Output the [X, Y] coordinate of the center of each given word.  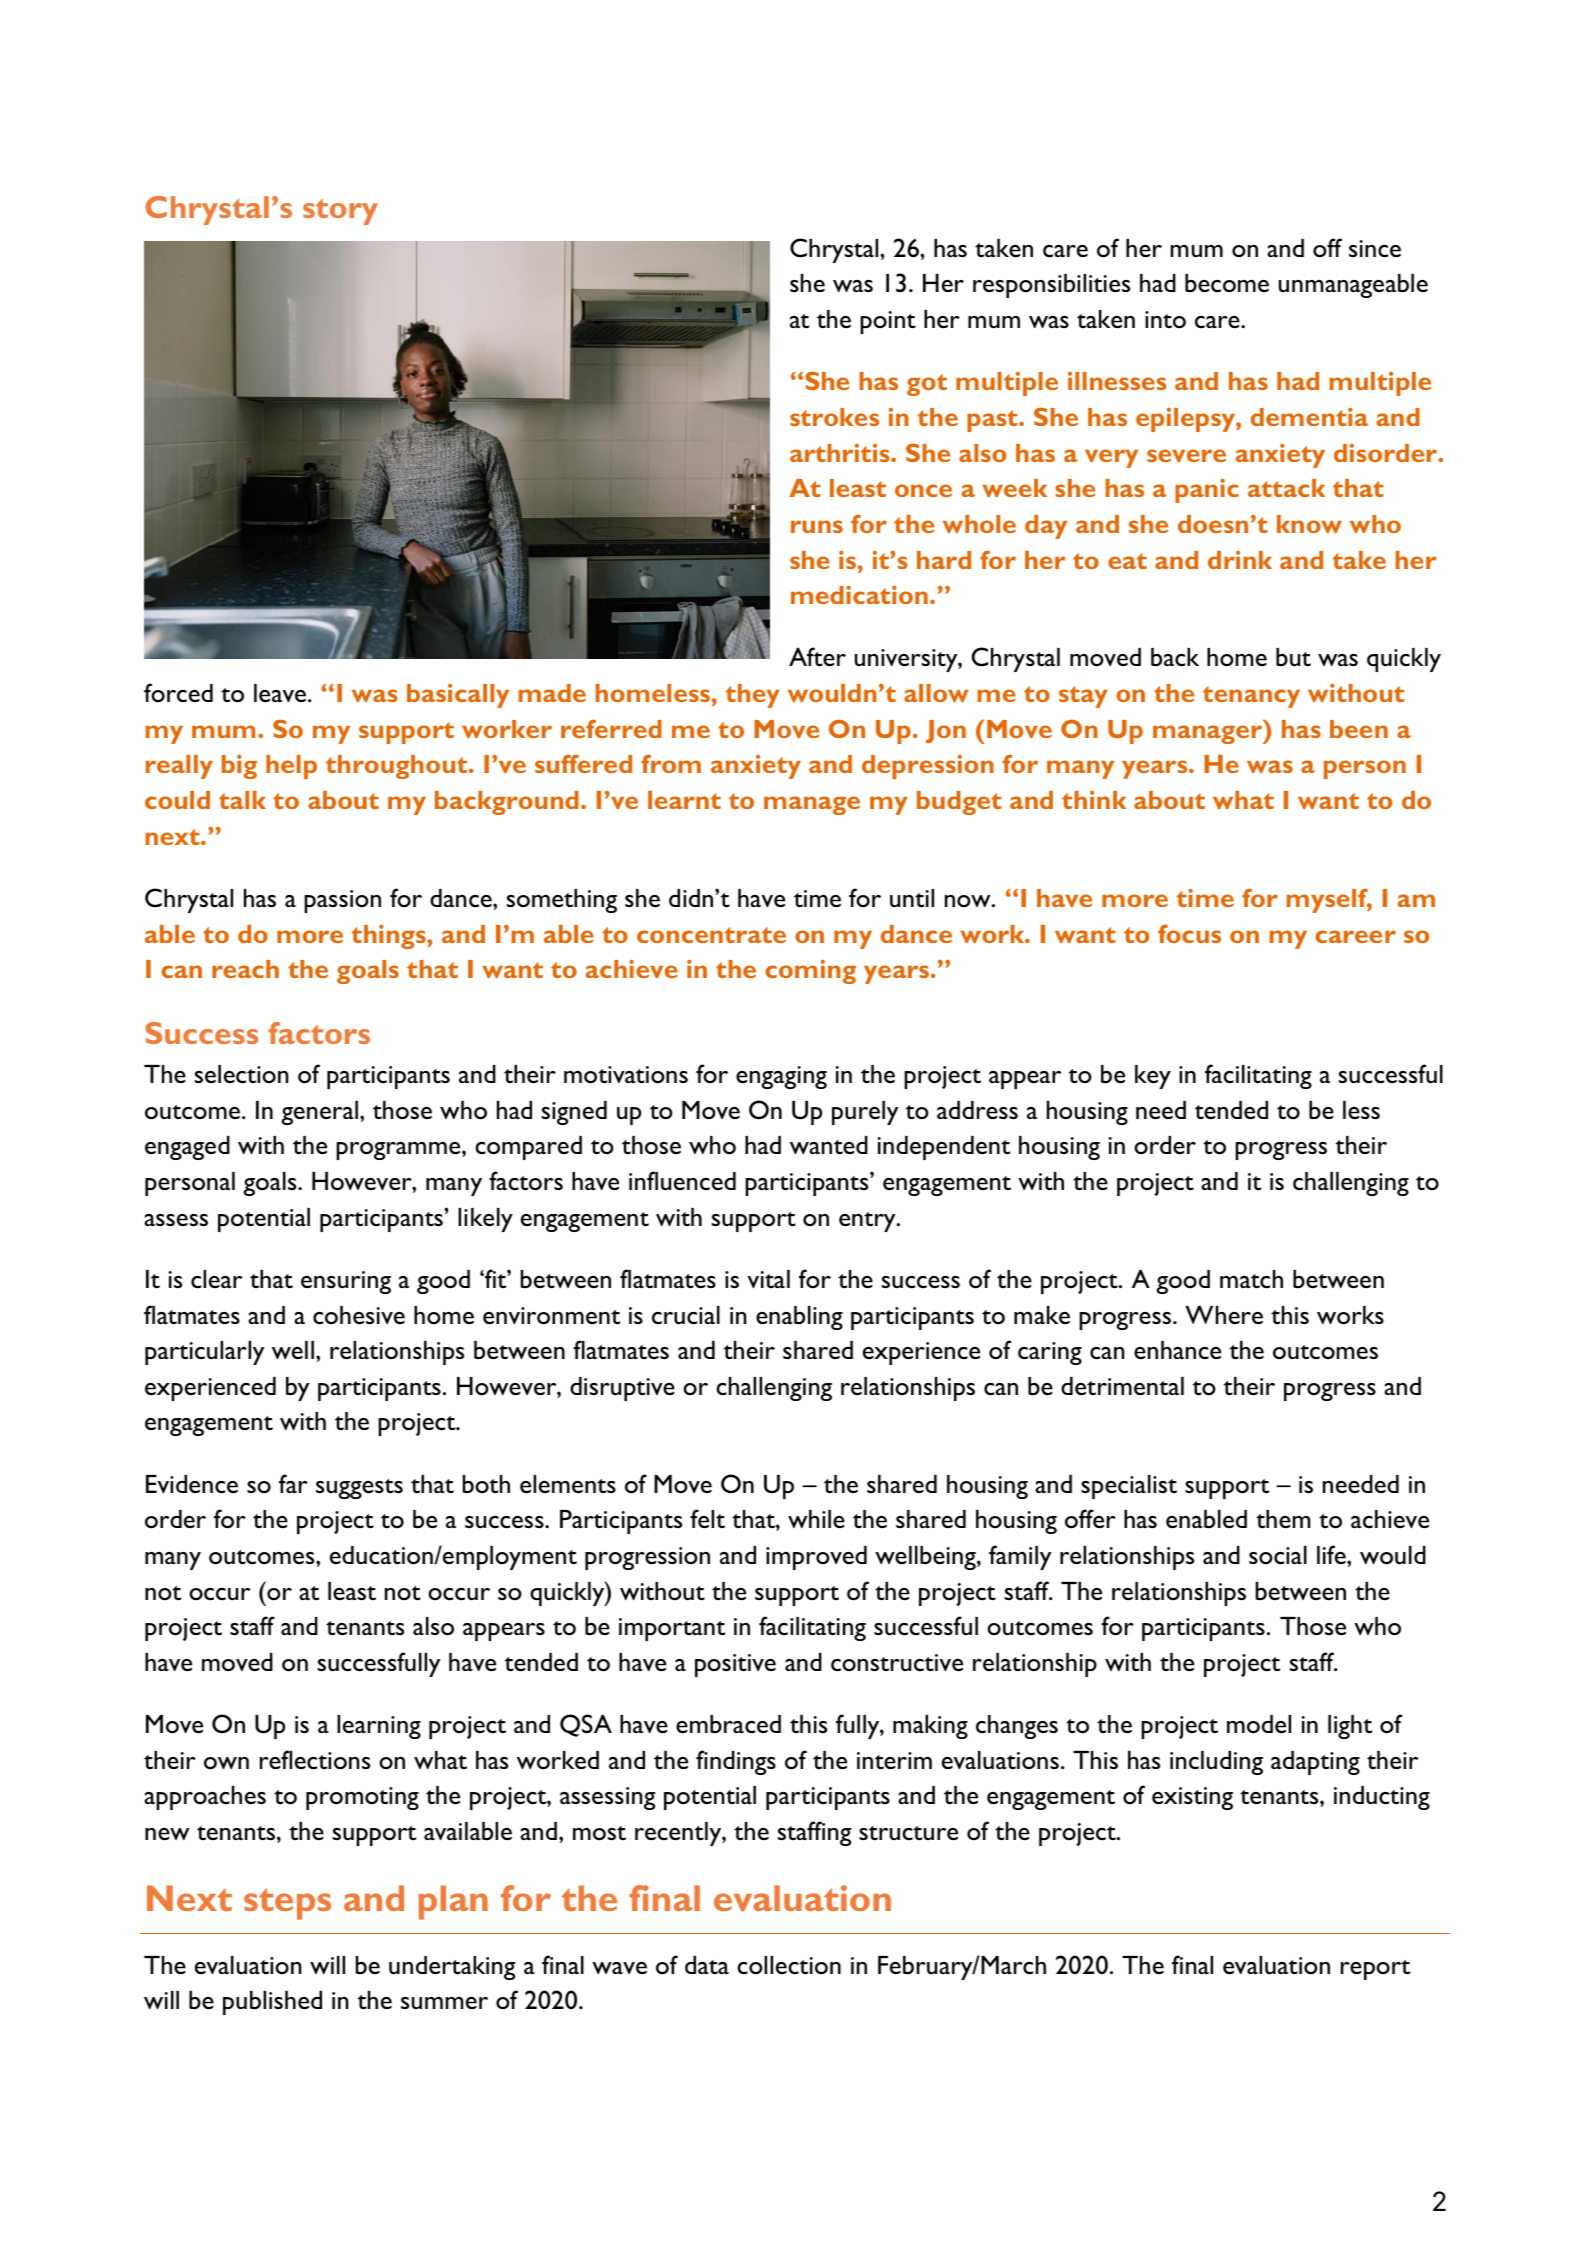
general [319, 1113]
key [1153, 1077]
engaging [781, 1077]
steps [287, 1904]
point [888, 322]
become [1227, 283]
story [340, 212]
